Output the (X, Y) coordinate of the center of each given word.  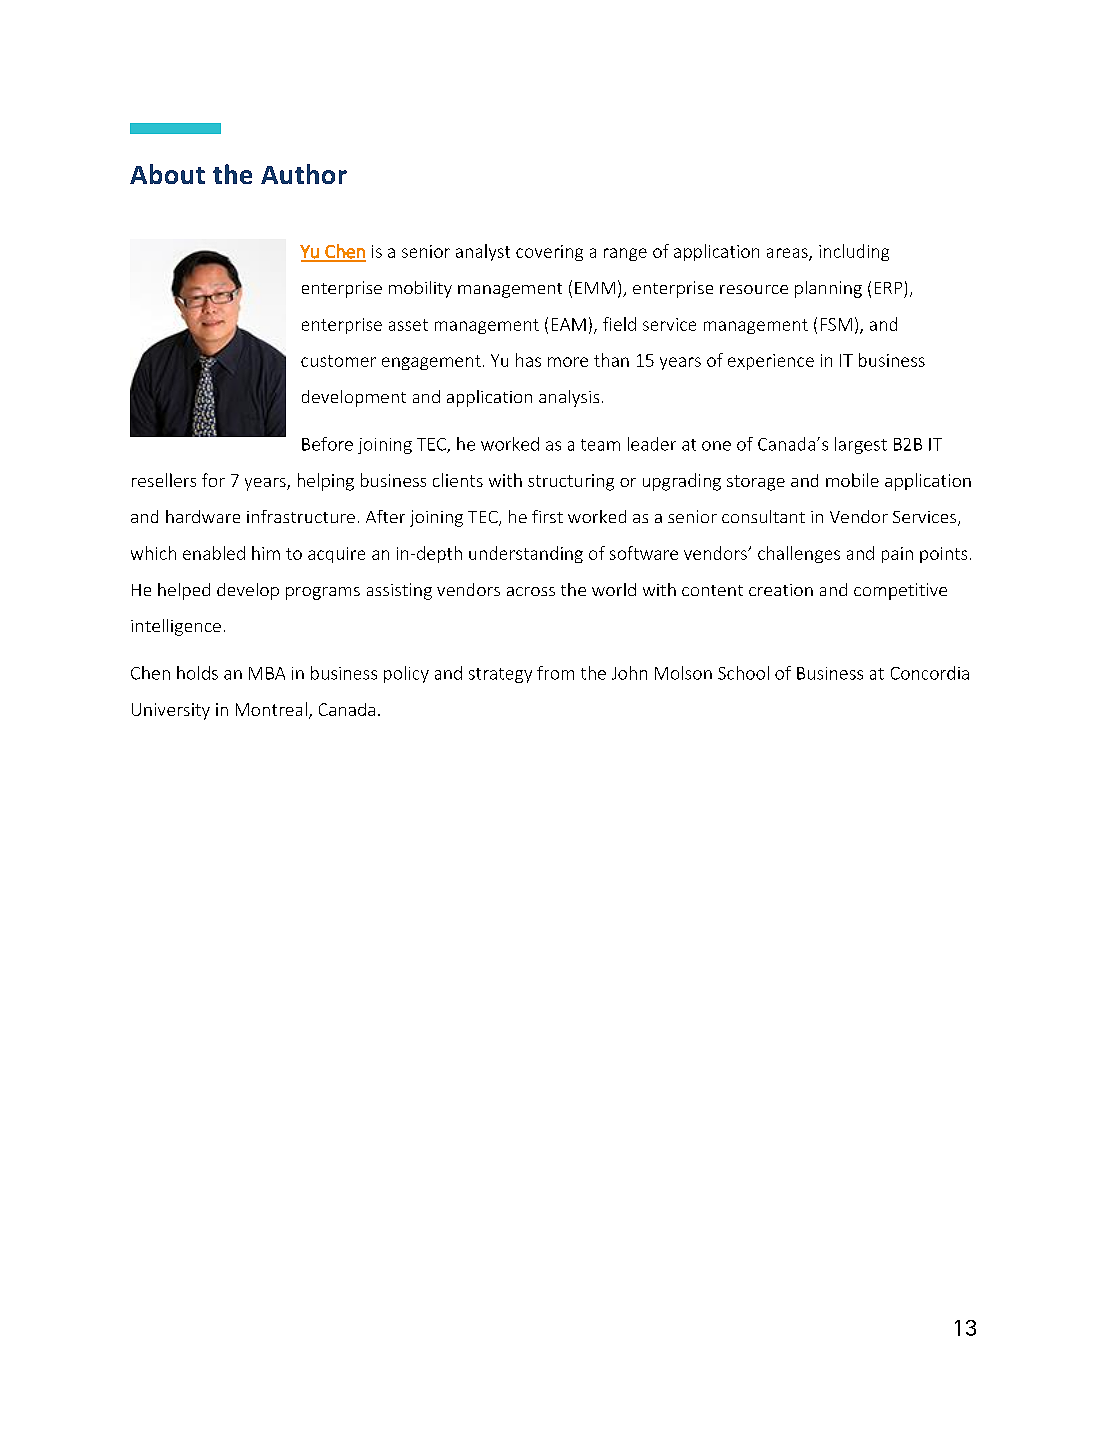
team (600, 445)
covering (549, 253)
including (854, 252)
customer (338, 361)
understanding (526, 554)
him (266, 553)
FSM (836, 324)
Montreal (271, 709)
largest (861, 445)
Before (327, 444)
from (555, 673)
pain (897, 555)
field (619, 324)
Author (304, 174)
